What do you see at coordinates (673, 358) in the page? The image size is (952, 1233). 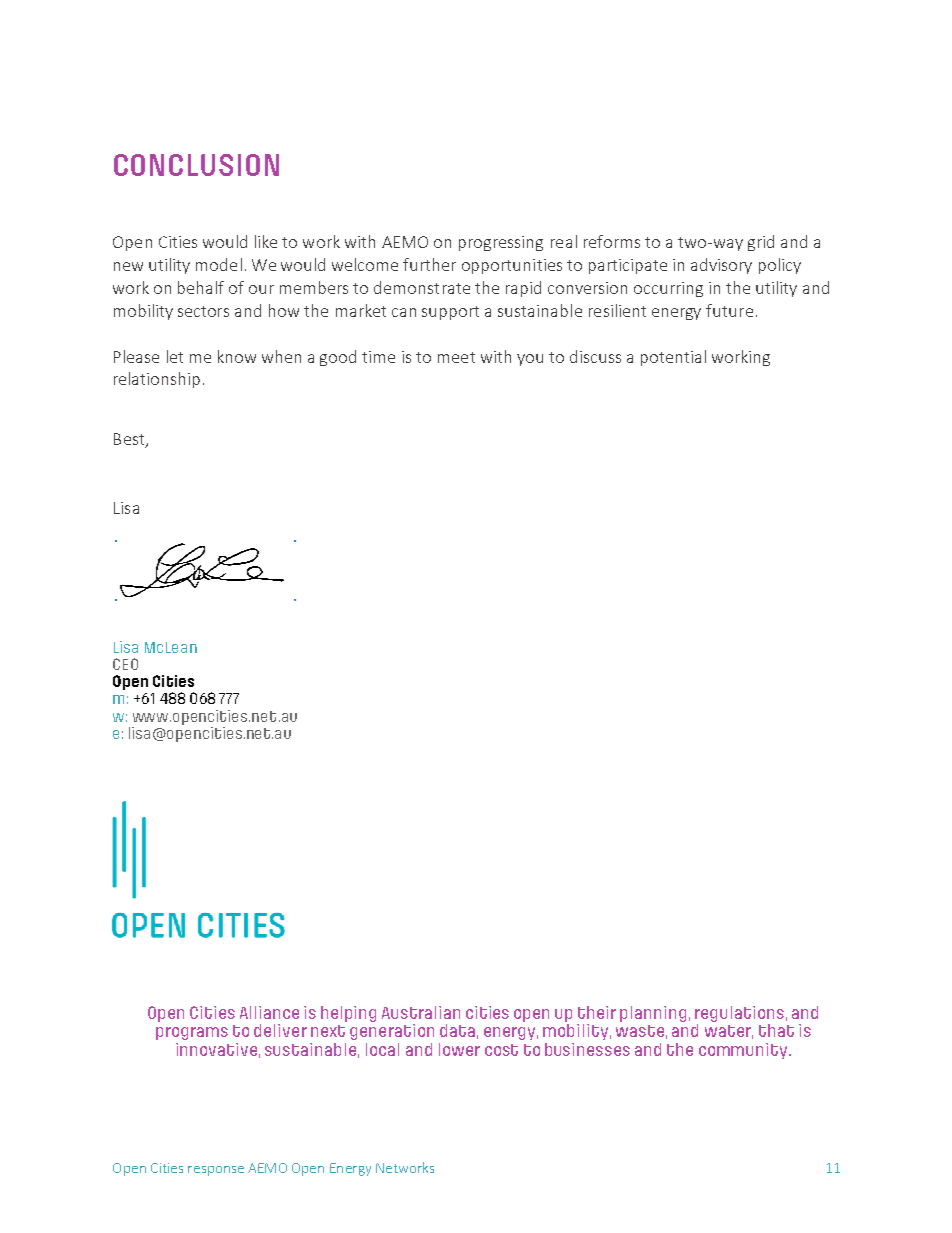 I see `potential` at bounding box center [673, 358].
